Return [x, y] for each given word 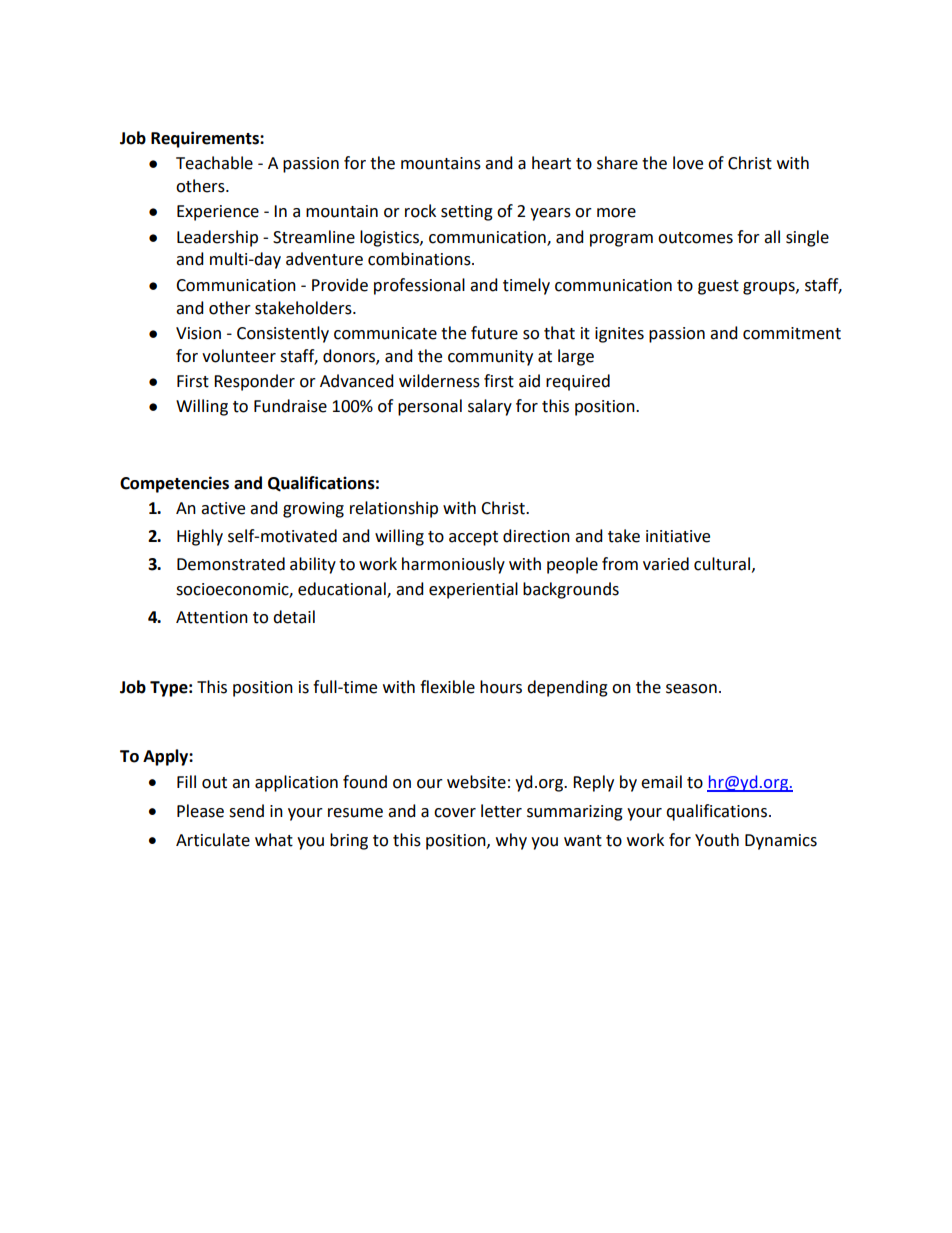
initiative [678, 536]
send [246, 811]
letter [501, 811]
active [223, 508]
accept [473, 538]
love [688, 163]
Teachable [214, 163]
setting [467, 213]
